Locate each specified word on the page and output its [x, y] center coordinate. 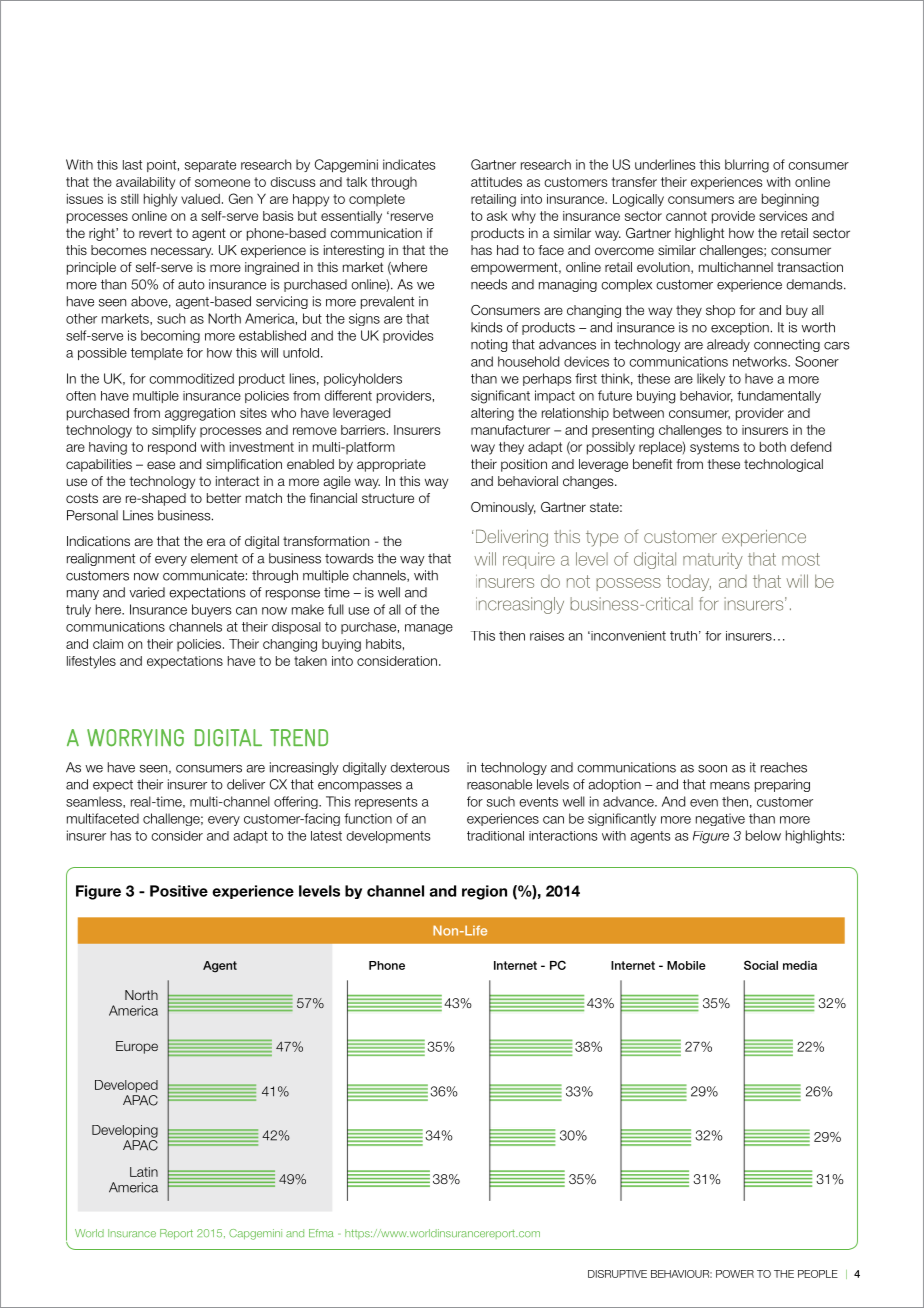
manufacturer [510, 430]
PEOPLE [818, 1274]
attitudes [496, 182]
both [773, 447]
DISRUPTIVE [617, 1274]
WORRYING [135, 738]
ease [161, 465]
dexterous [420, 767]
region [484, 892]
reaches [784, 767]
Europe [137, 1047]
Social [761, 965]
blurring [747, 166]
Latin [144, 1172]
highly [160, 200]
